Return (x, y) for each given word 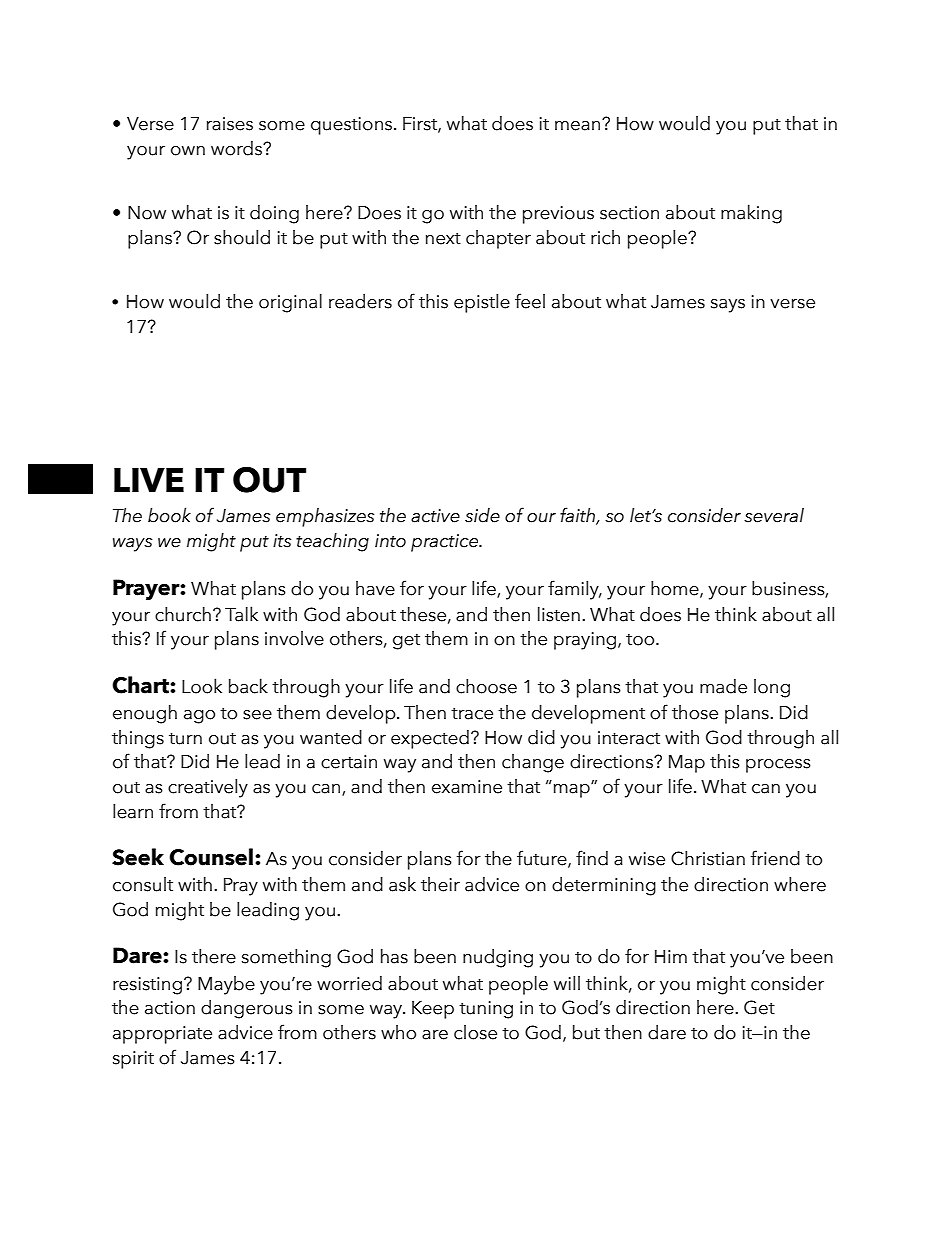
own (188, 151)
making (751, 214)
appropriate (162, 1035)
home (676, 588)
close (475, 1032)
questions (351, 126)
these (423, 614)
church (183, 614)
